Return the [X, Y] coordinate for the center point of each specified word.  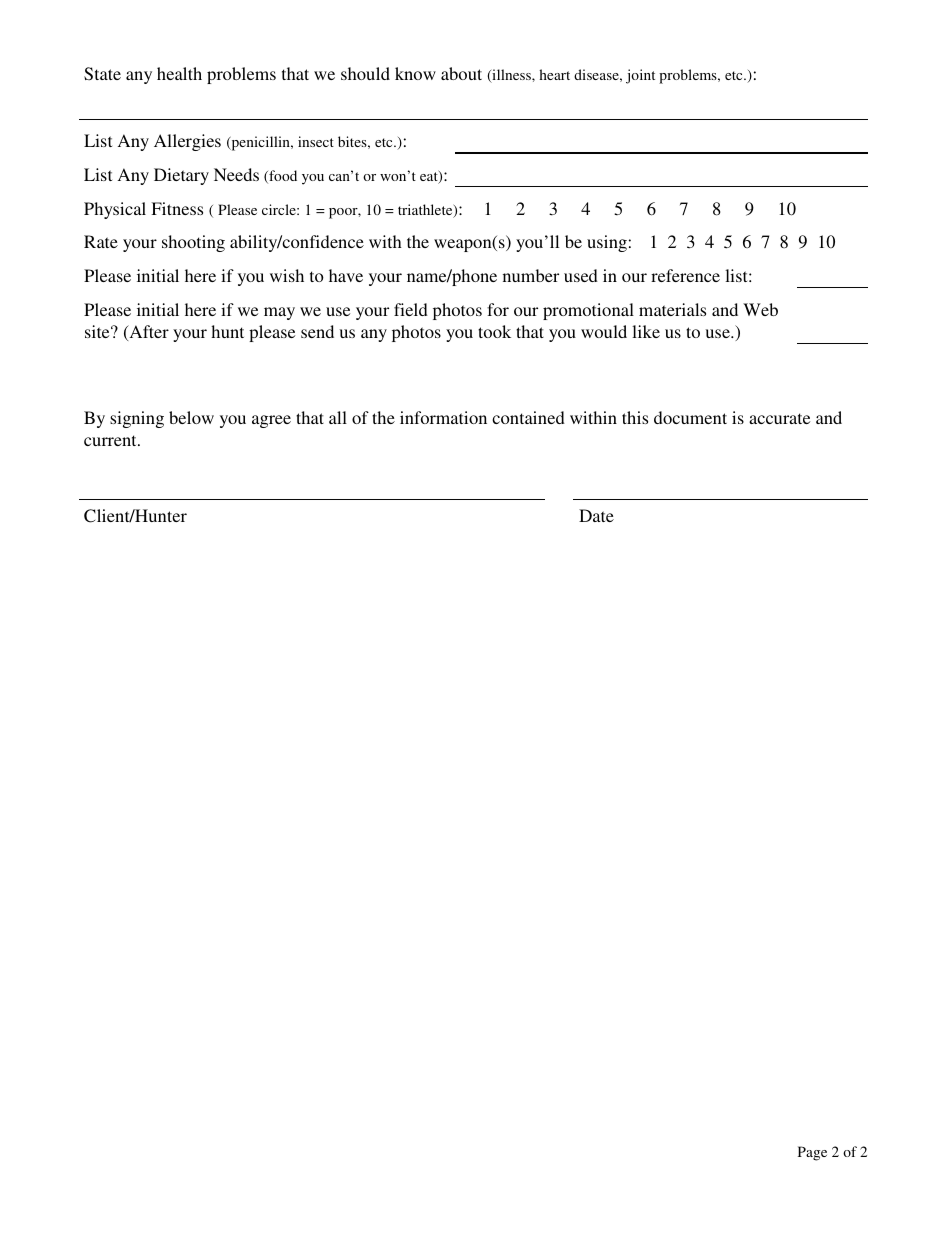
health [179, 73]
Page [812, 1153]
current [111, 440]
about [461, 73]
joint [640, 76]
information [443, 417]
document [690, 417]
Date [596, 515]
